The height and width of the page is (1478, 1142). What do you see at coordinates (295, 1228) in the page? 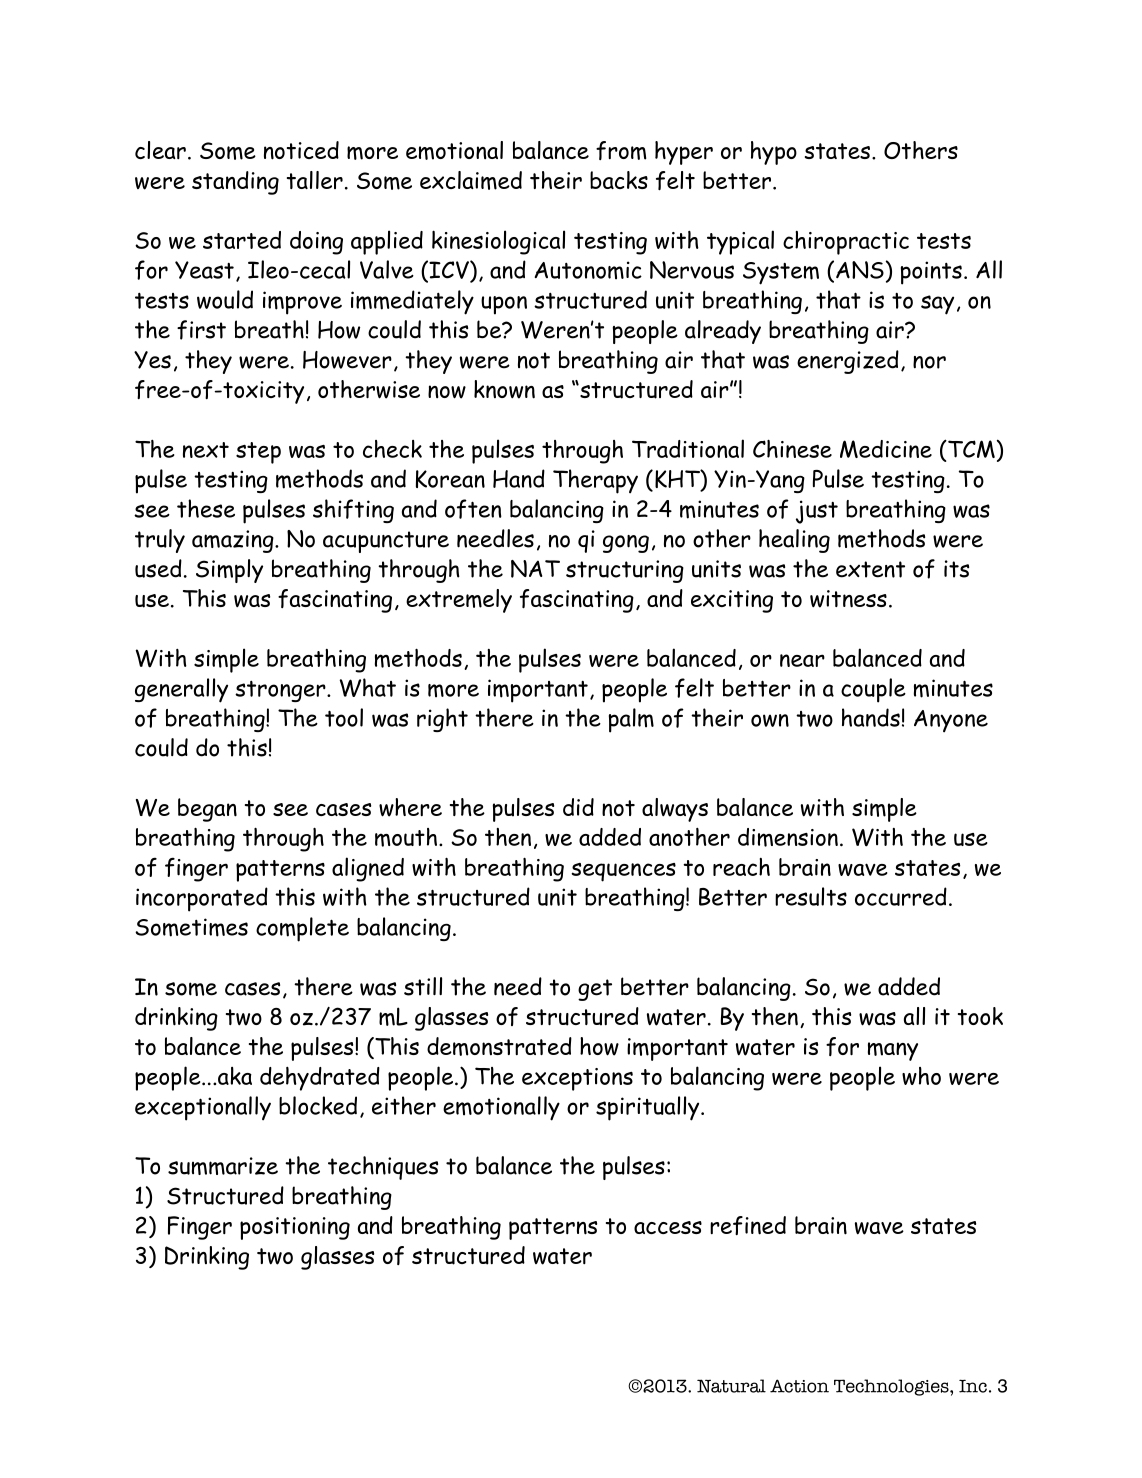
I see `positioning` at bounding box center [295, 1228].
